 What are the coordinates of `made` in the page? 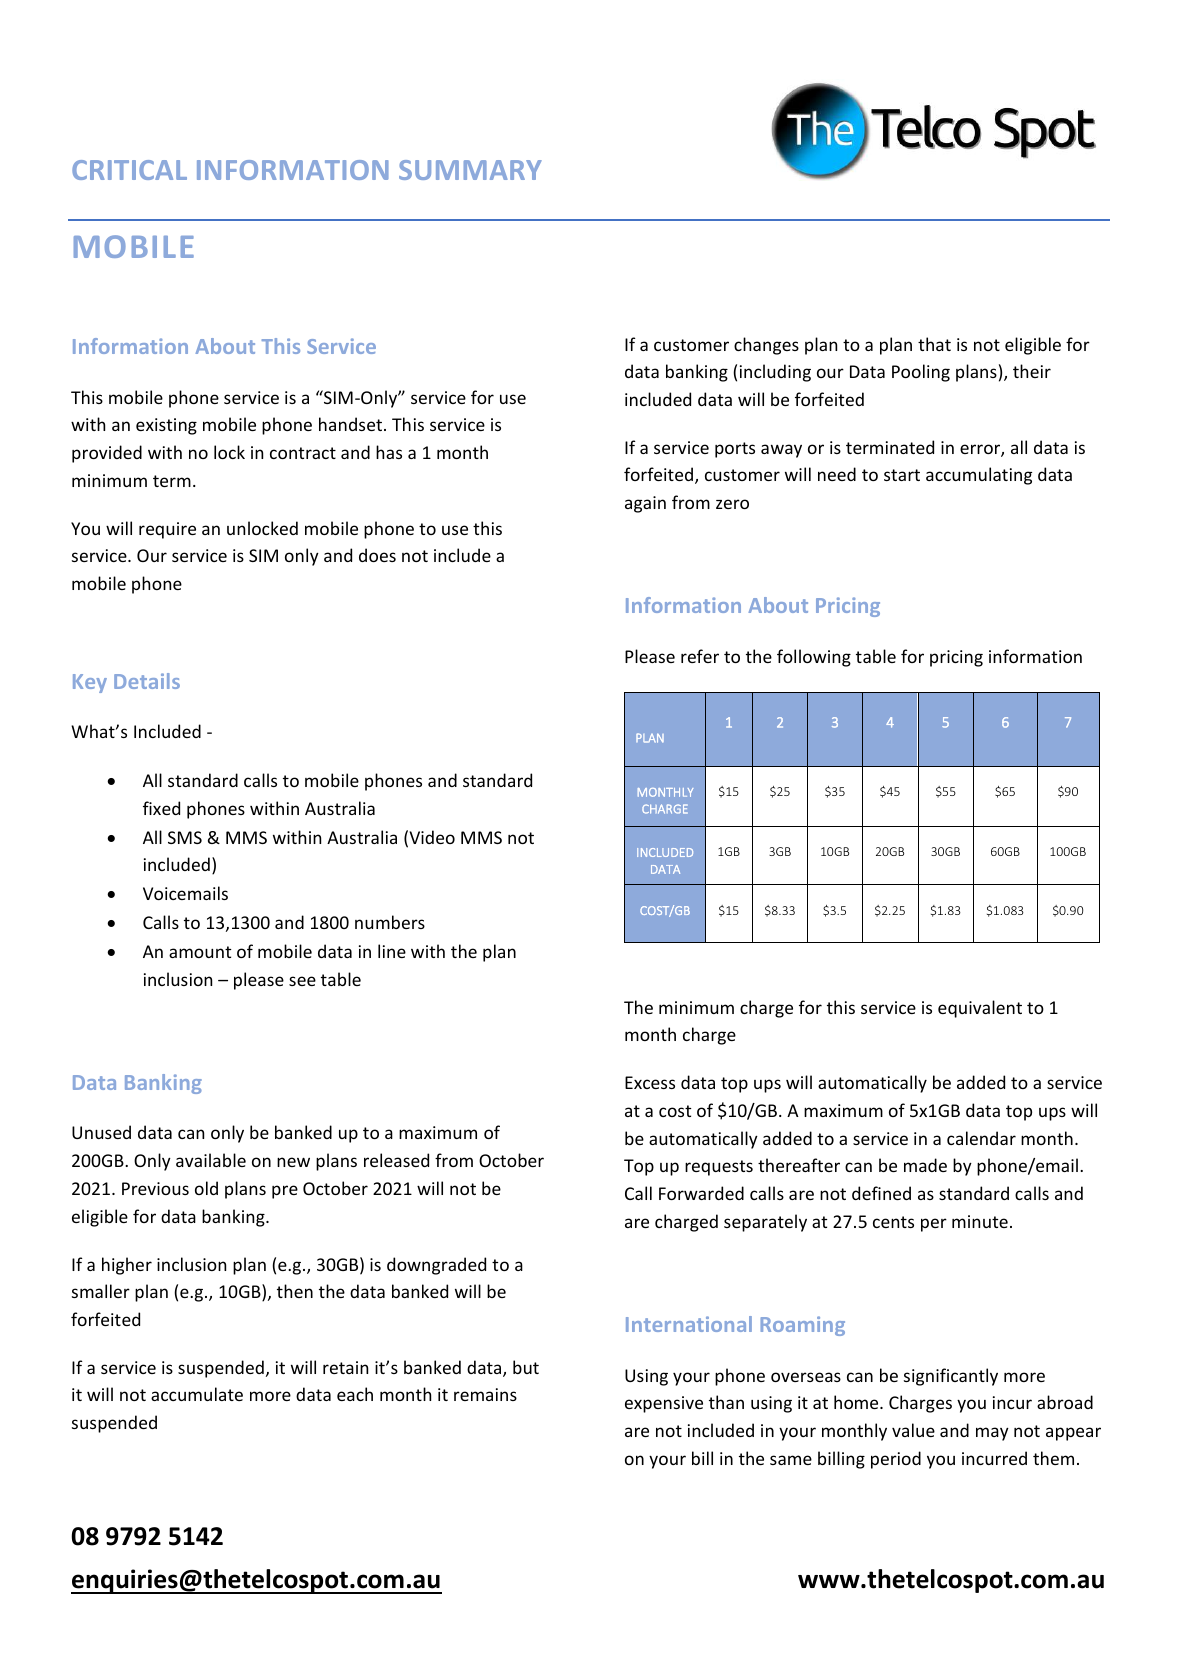 It's located at (925, 1165).
